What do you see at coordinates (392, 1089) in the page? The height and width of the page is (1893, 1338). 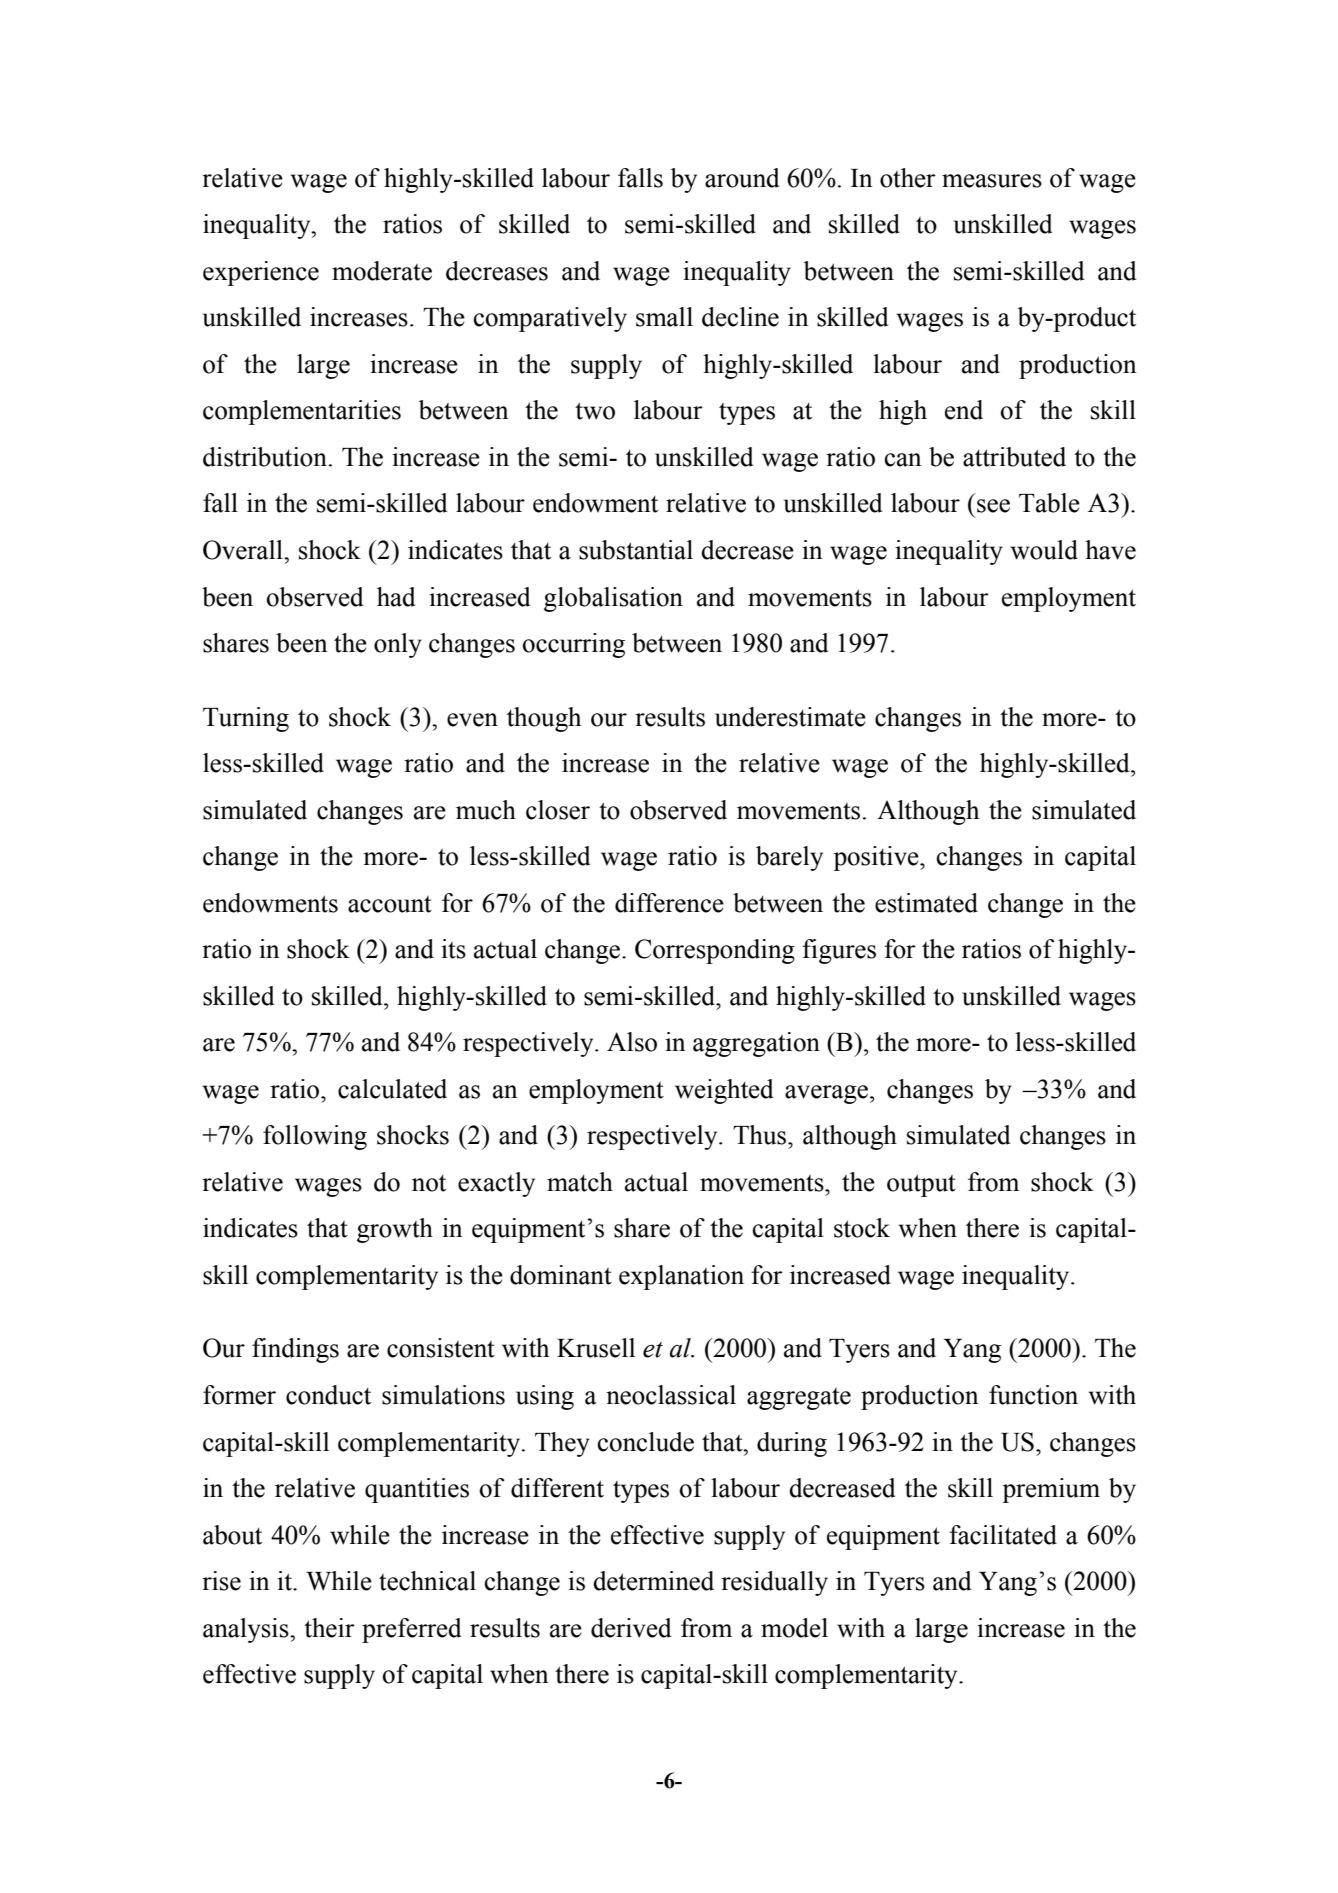 I see `calculated` at bounding box center [392, 1089].
